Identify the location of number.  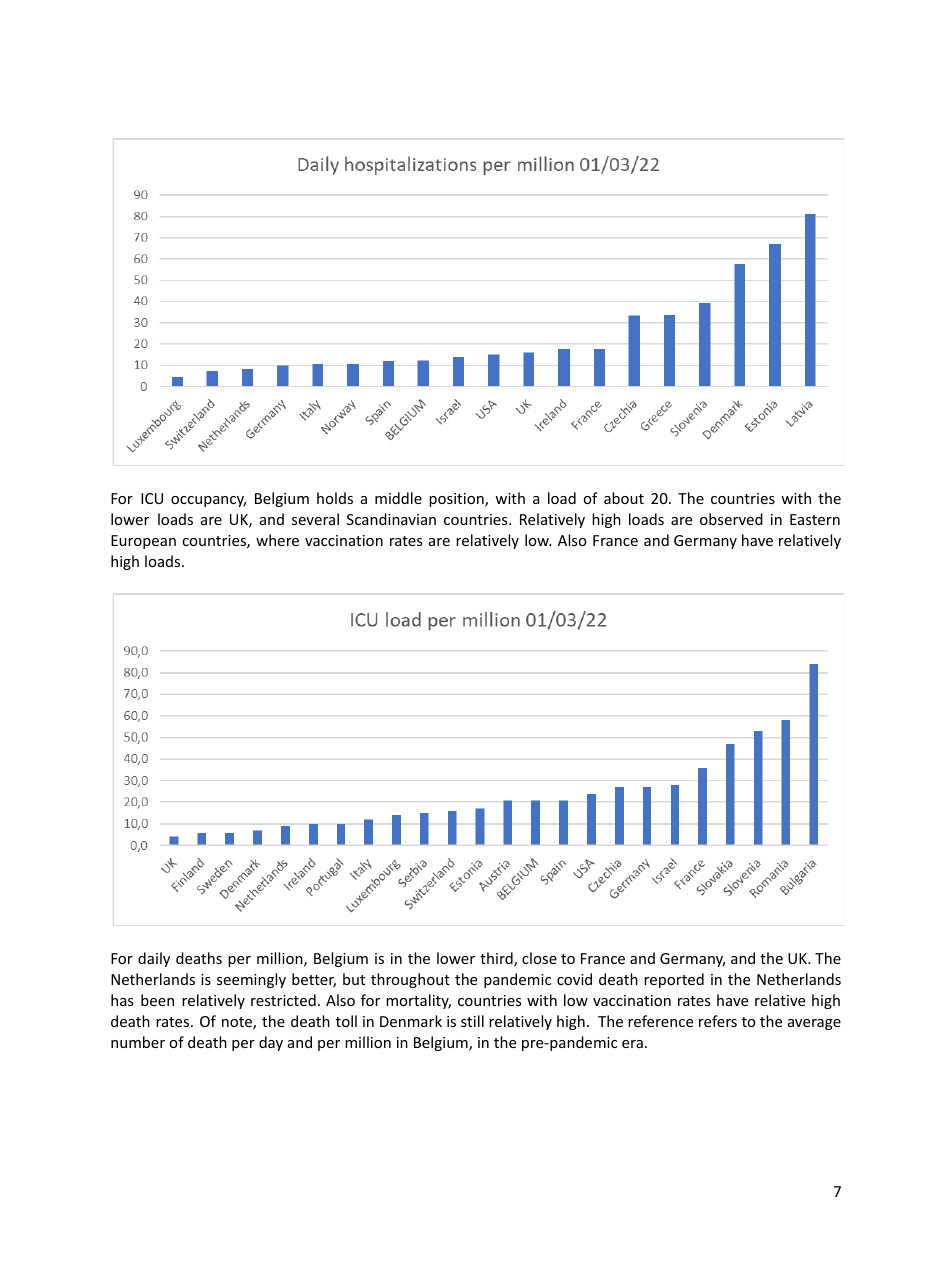
(138, 1042).
